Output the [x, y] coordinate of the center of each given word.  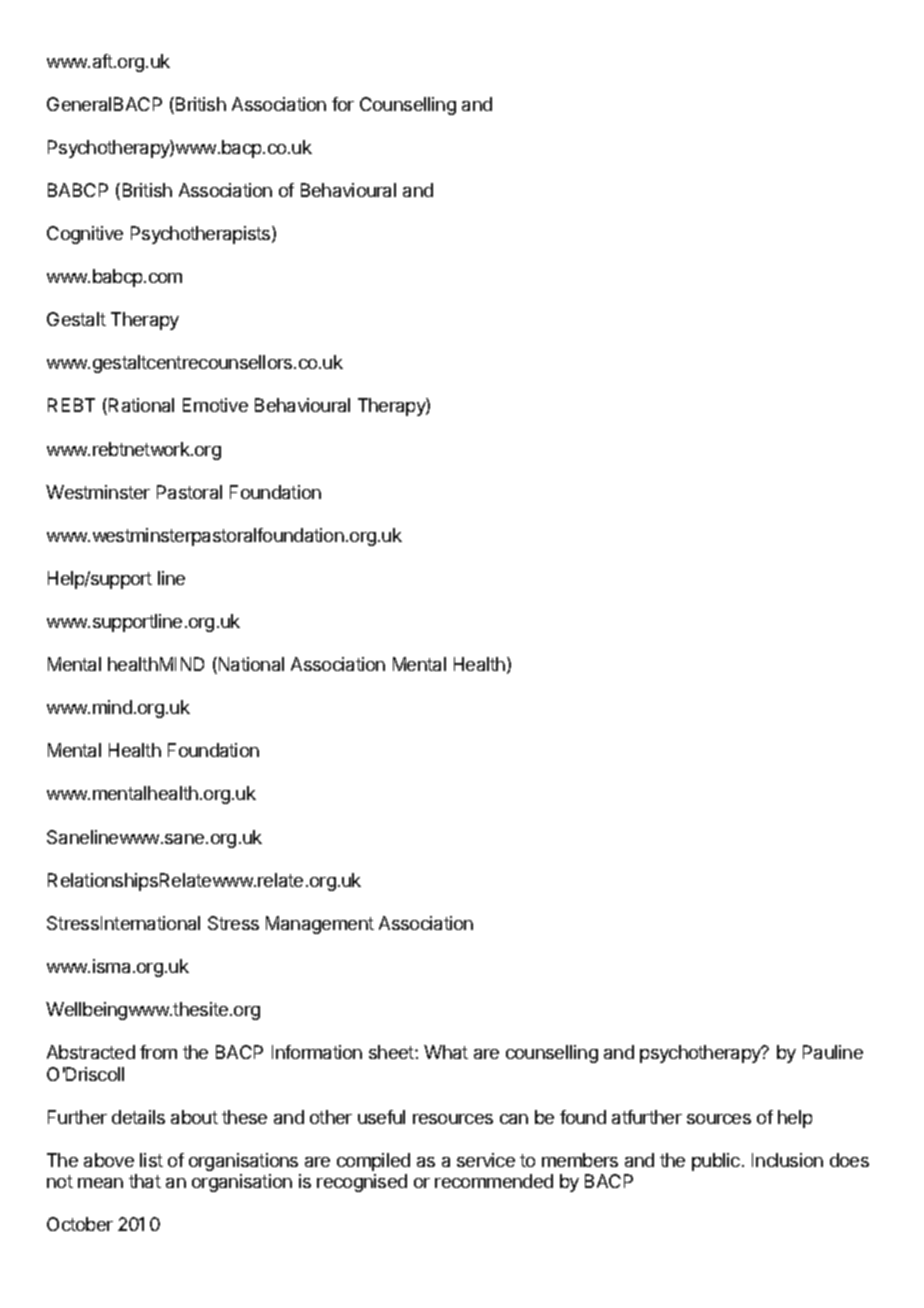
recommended [494, 1181]
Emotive [215, 405]
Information [317, 1052]
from [158, 1052]
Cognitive [85, 235]
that [145, 1181]
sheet [392, 1052]
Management [320, 925]
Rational [141, 405]
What [446, 1052]
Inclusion [787, 1160]
